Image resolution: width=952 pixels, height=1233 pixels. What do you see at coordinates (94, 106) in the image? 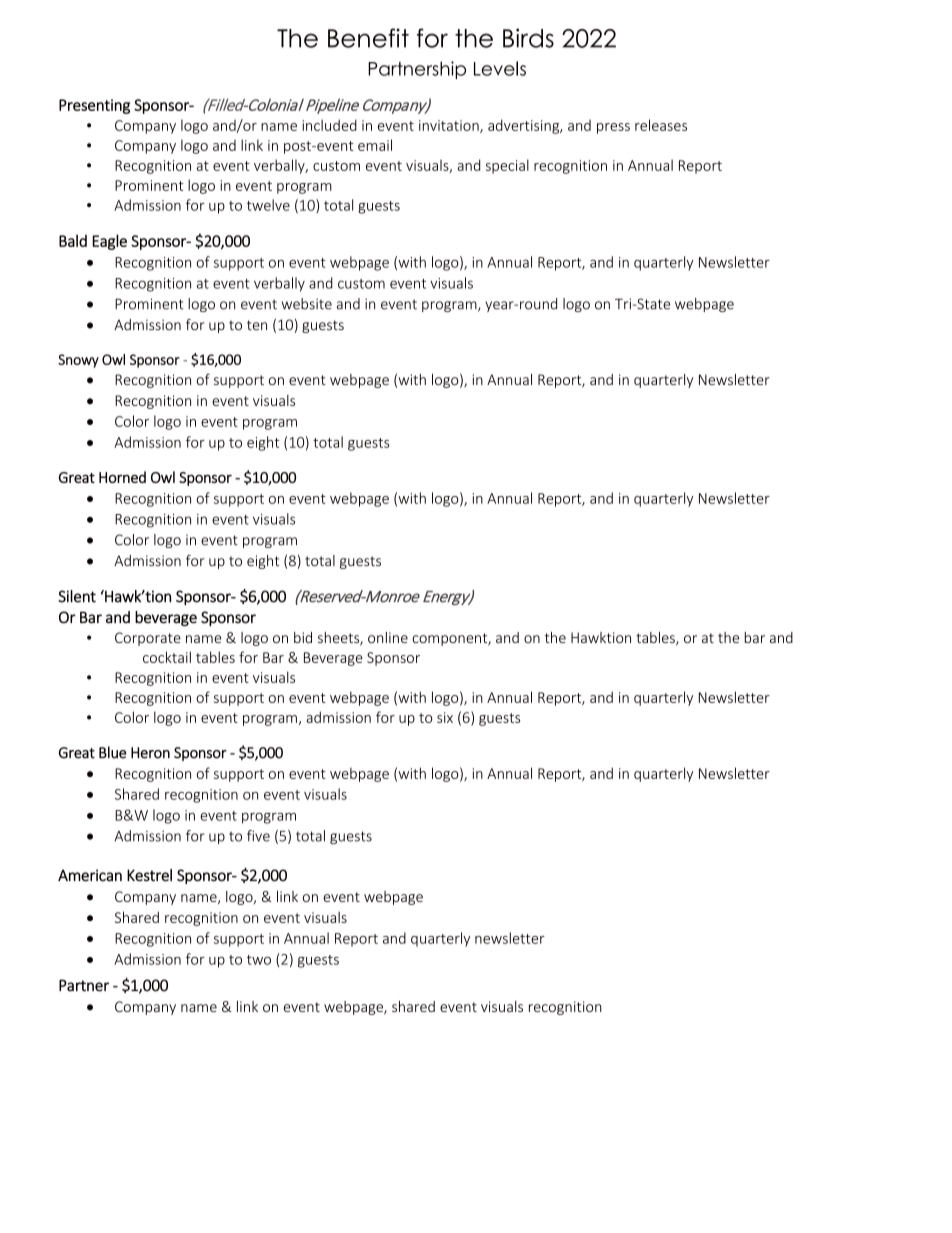
I see `Presenting` at bounding box center [94, 106].
